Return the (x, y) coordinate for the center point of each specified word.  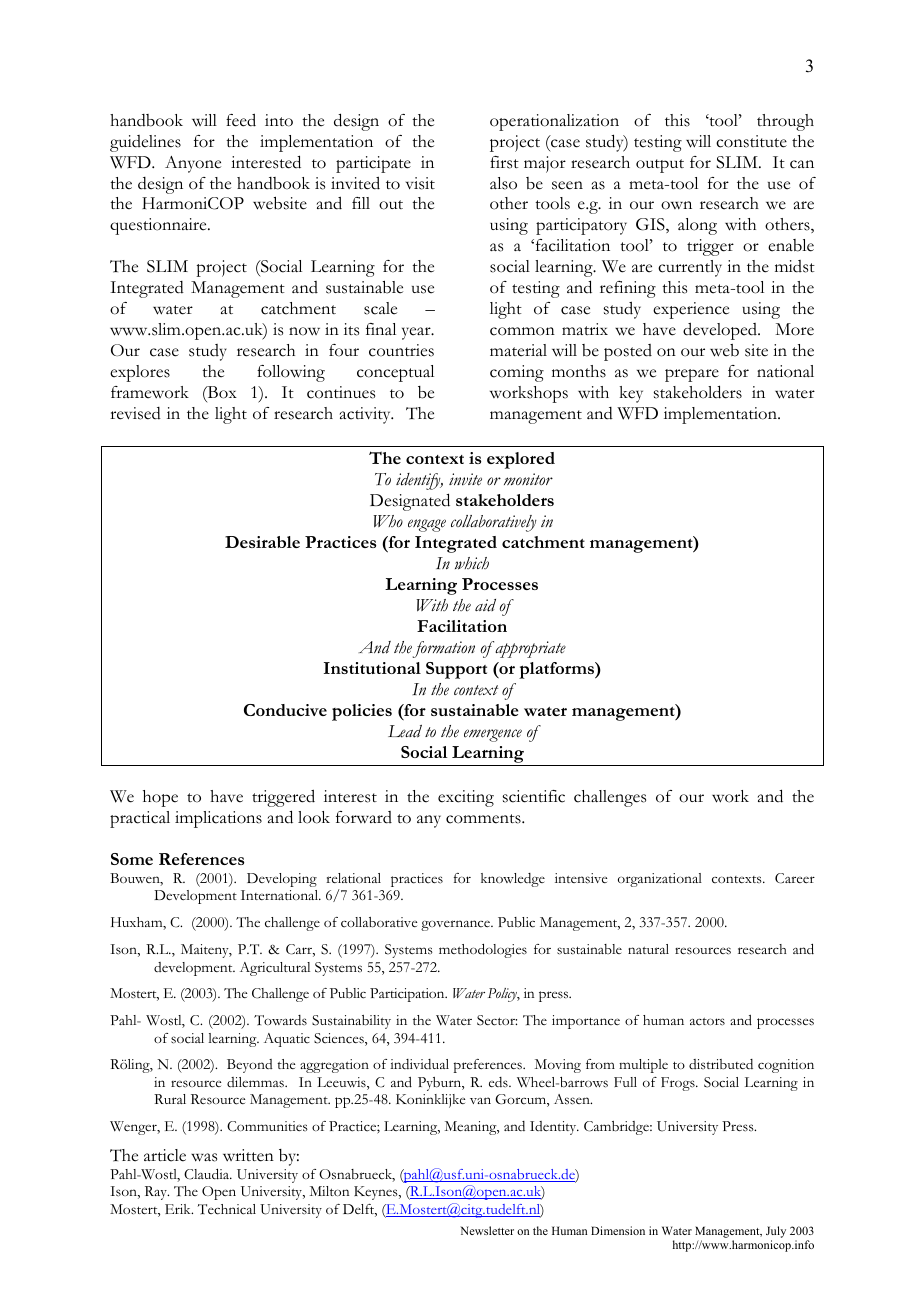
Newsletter (487, 1230)
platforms (557, 670)
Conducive (285, 710)
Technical (227, 1209)
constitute (751, 141)
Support (456, 670)
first (504, 162)
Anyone (193, 164)
